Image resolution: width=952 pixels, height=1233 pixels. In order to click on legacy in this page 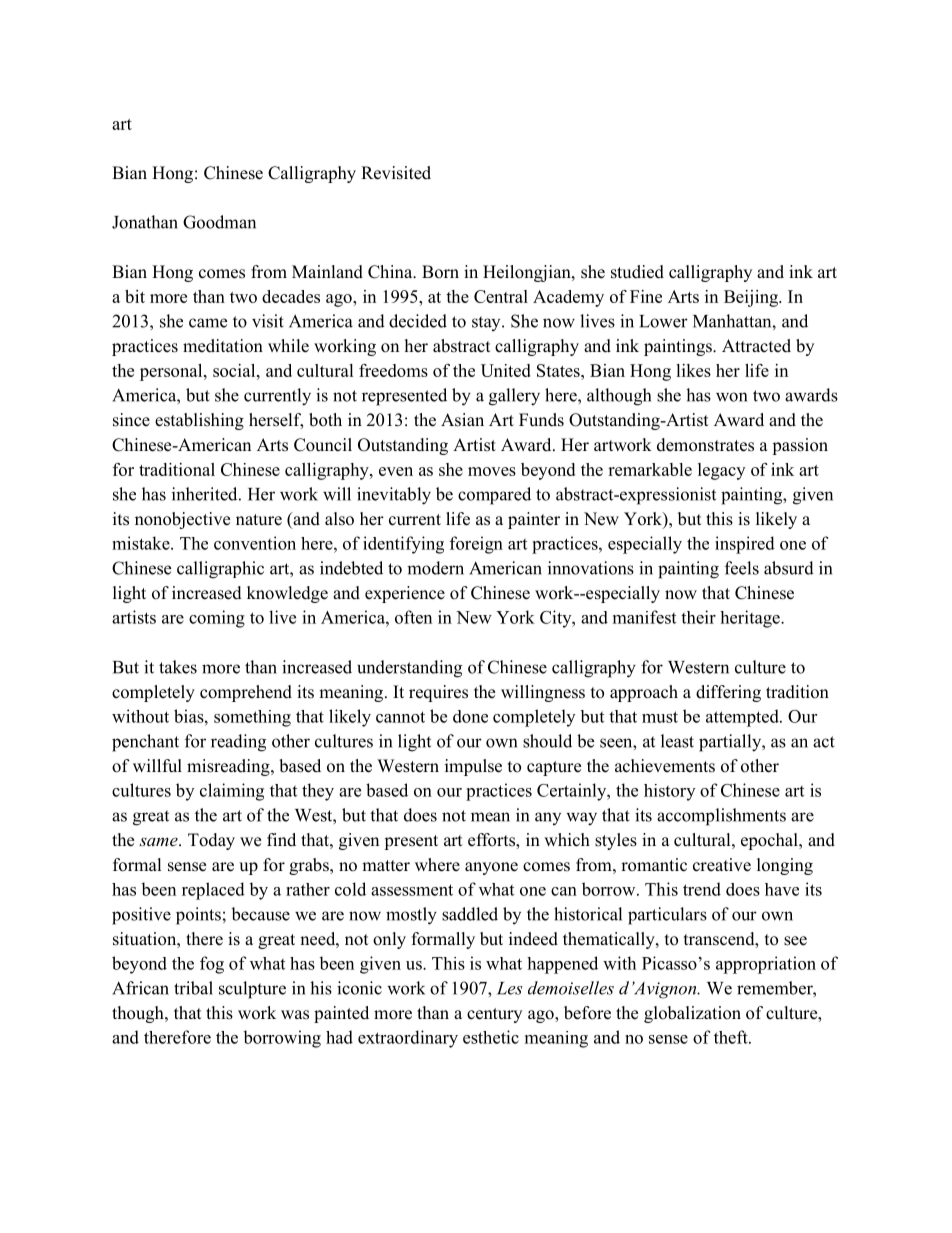, I will do `click(721, 471)`.
